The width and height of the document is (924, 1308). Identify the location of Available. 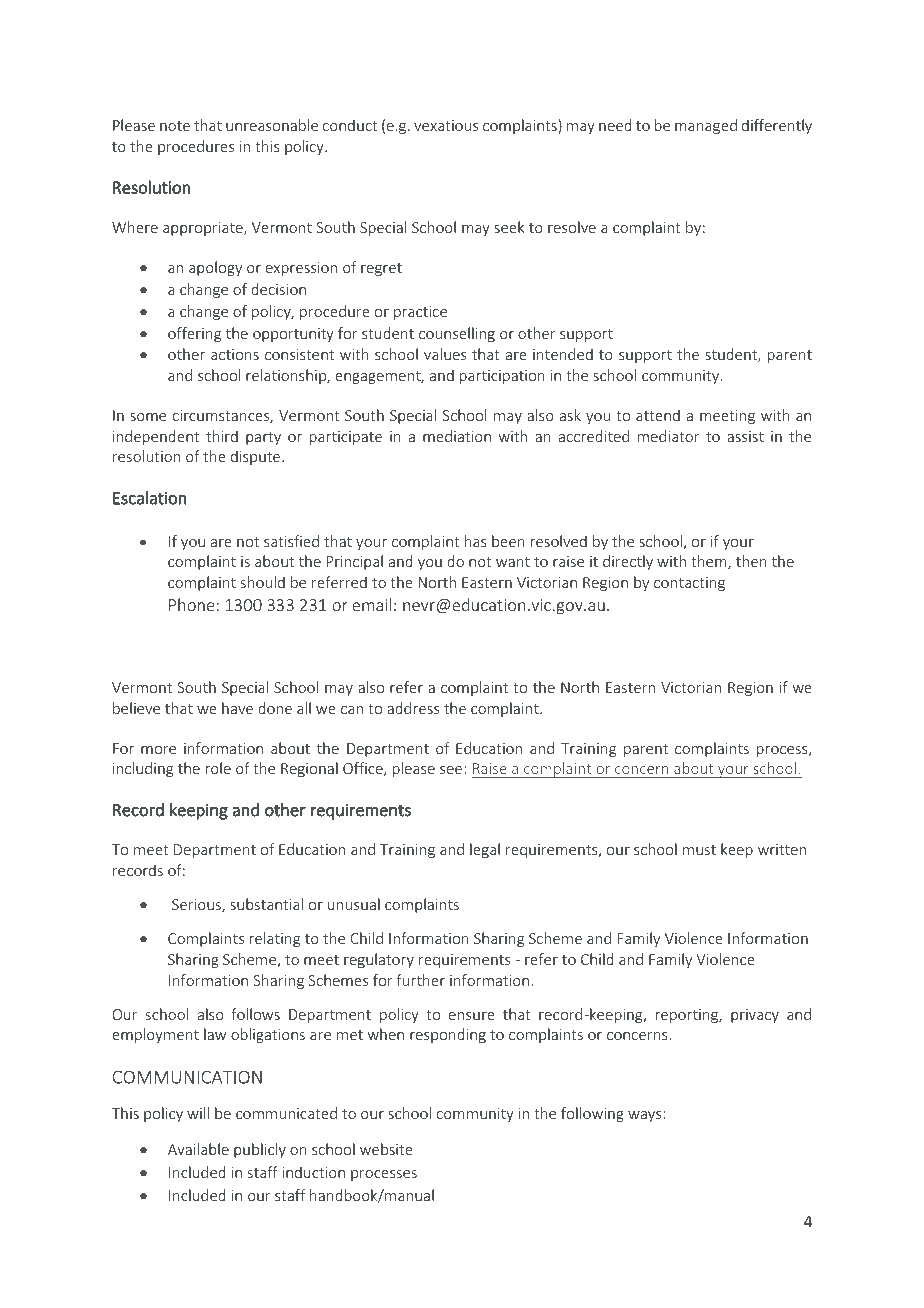
(198, 1149).
